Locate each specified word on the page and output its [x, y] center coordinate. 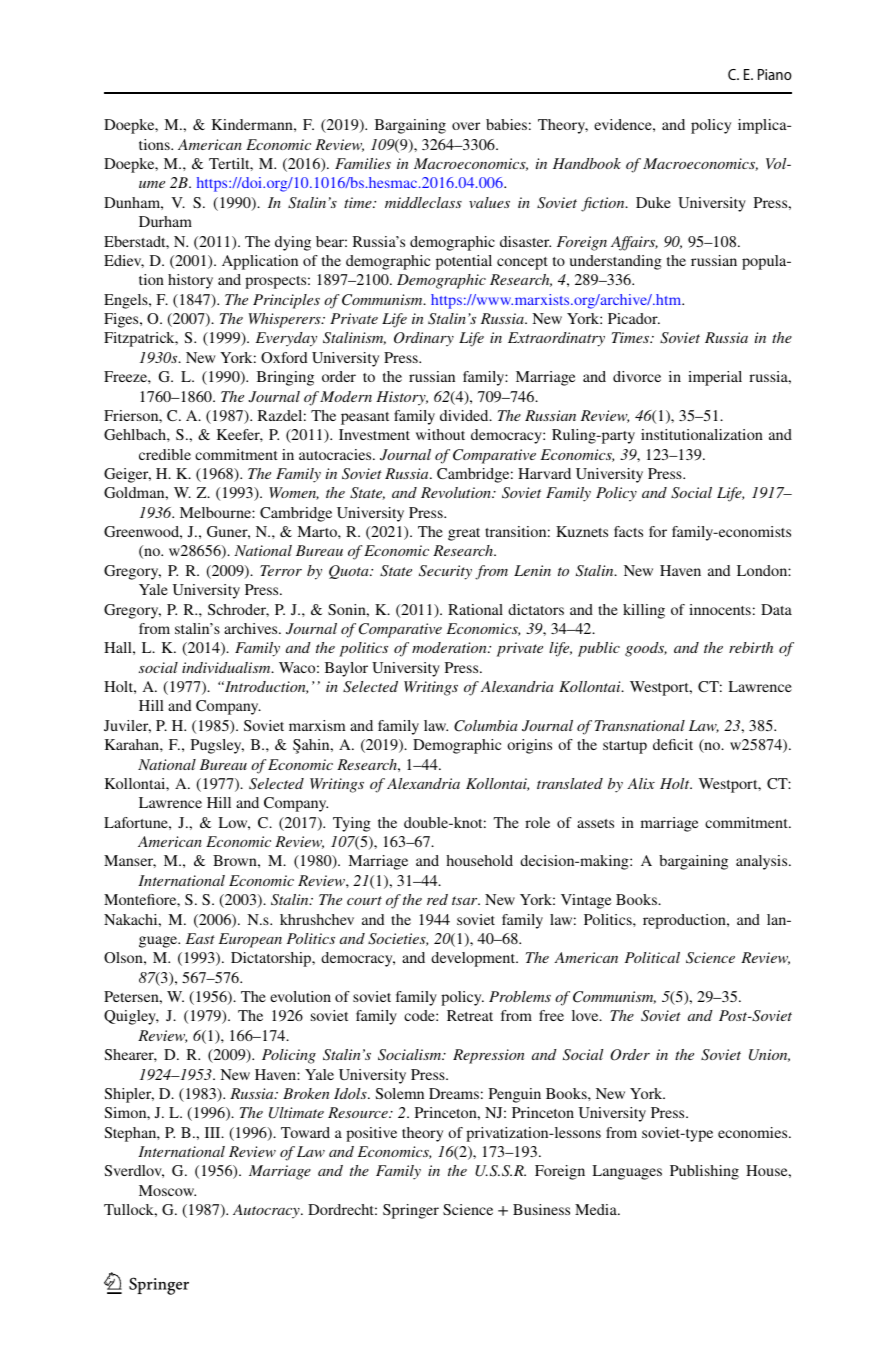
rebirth [751, 647]
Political [652, 957]
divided [465, 415]
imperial [715, 378]
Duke [653, 202]
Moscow [167, 1190]
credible [165, 454]
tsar [466, 900]
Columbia [485, 726]
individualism [227, 667]
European [250, 940]
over [466, 126]
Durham [165, 221]
